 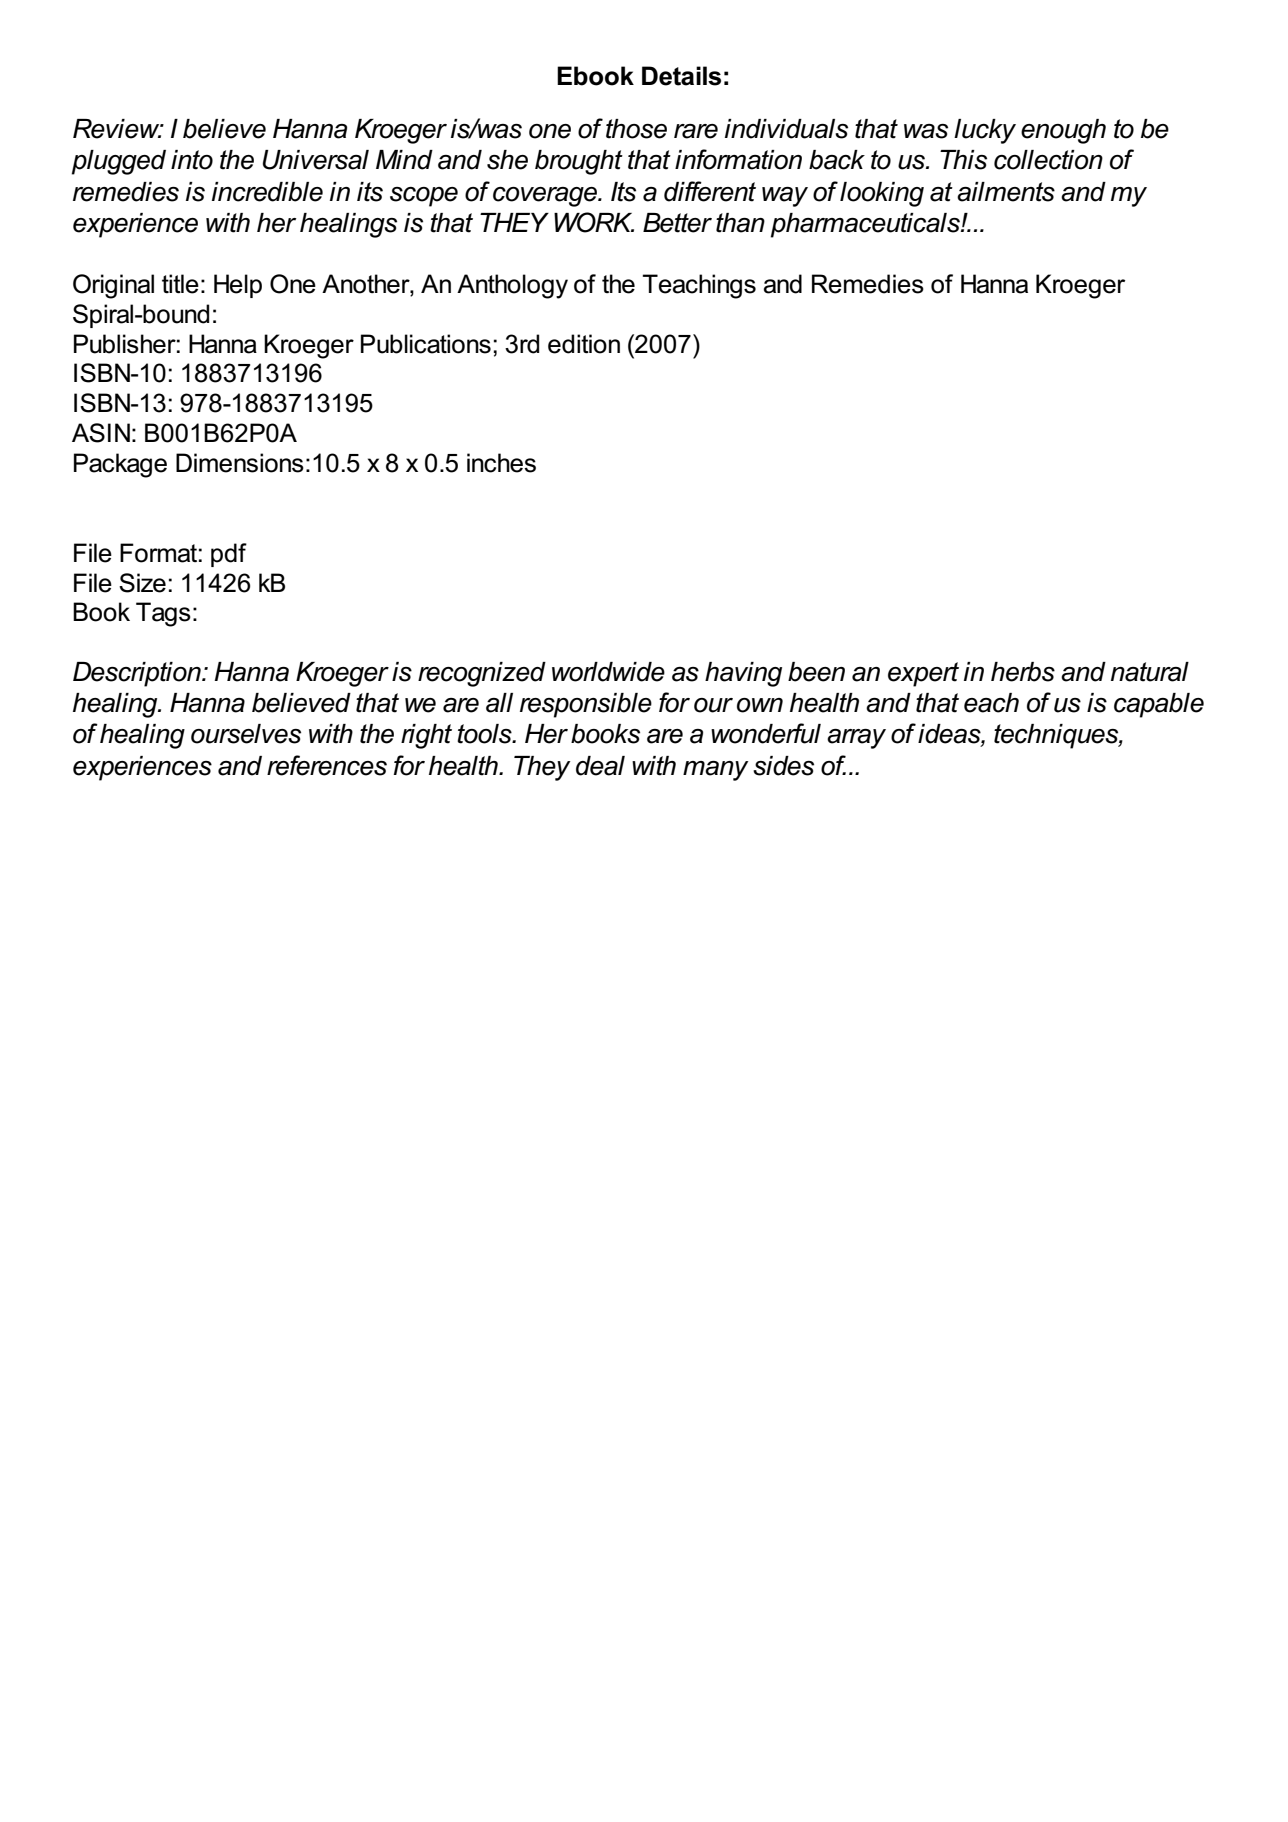 What do you see at coordinates (1063, 131) in the document?
I see `enough` at bounding box center [1063, 131].
